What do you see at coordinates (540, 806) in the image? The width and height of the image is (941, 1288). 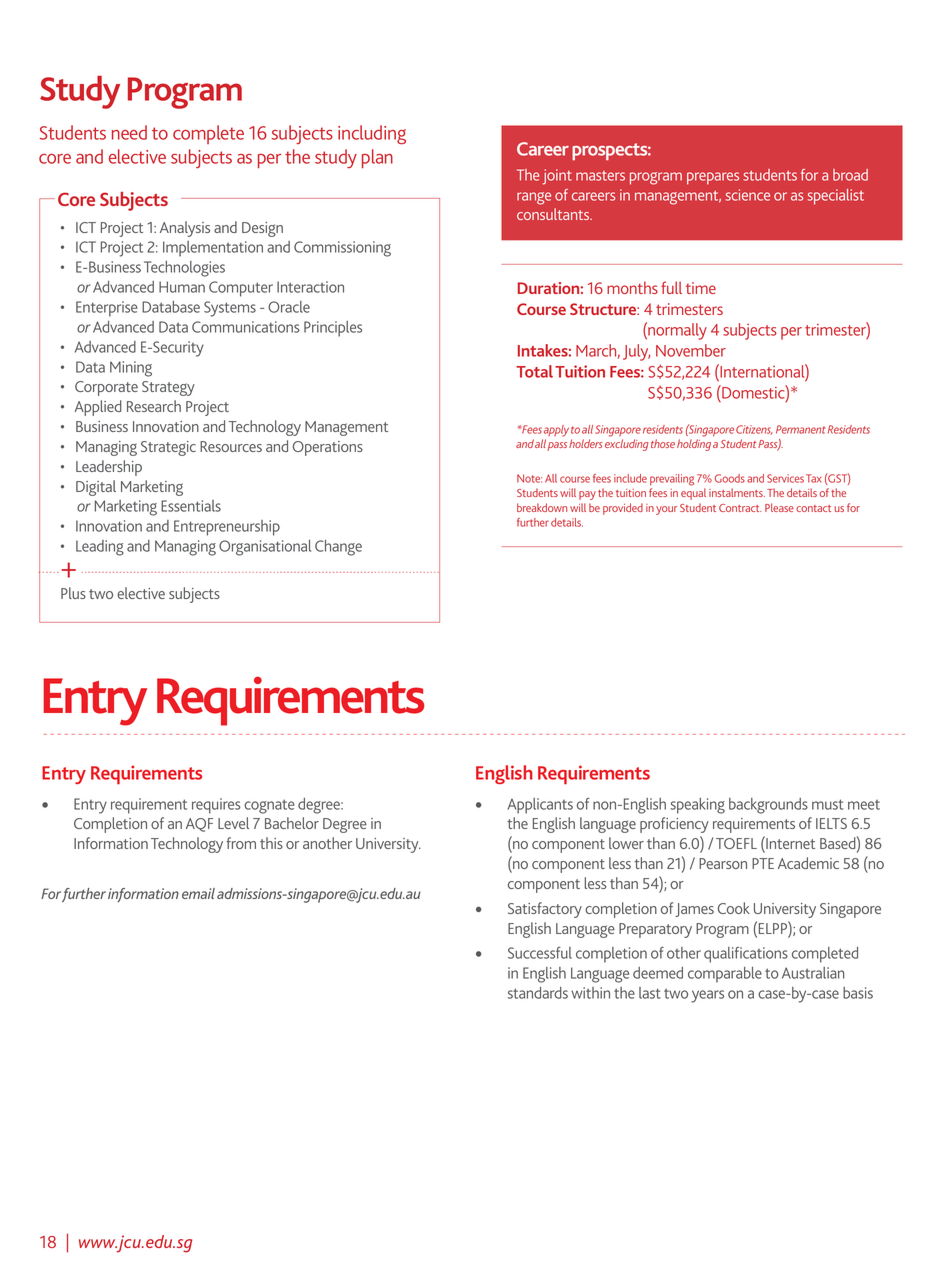 I see `Applicants` at bounding box center [540, 806].
